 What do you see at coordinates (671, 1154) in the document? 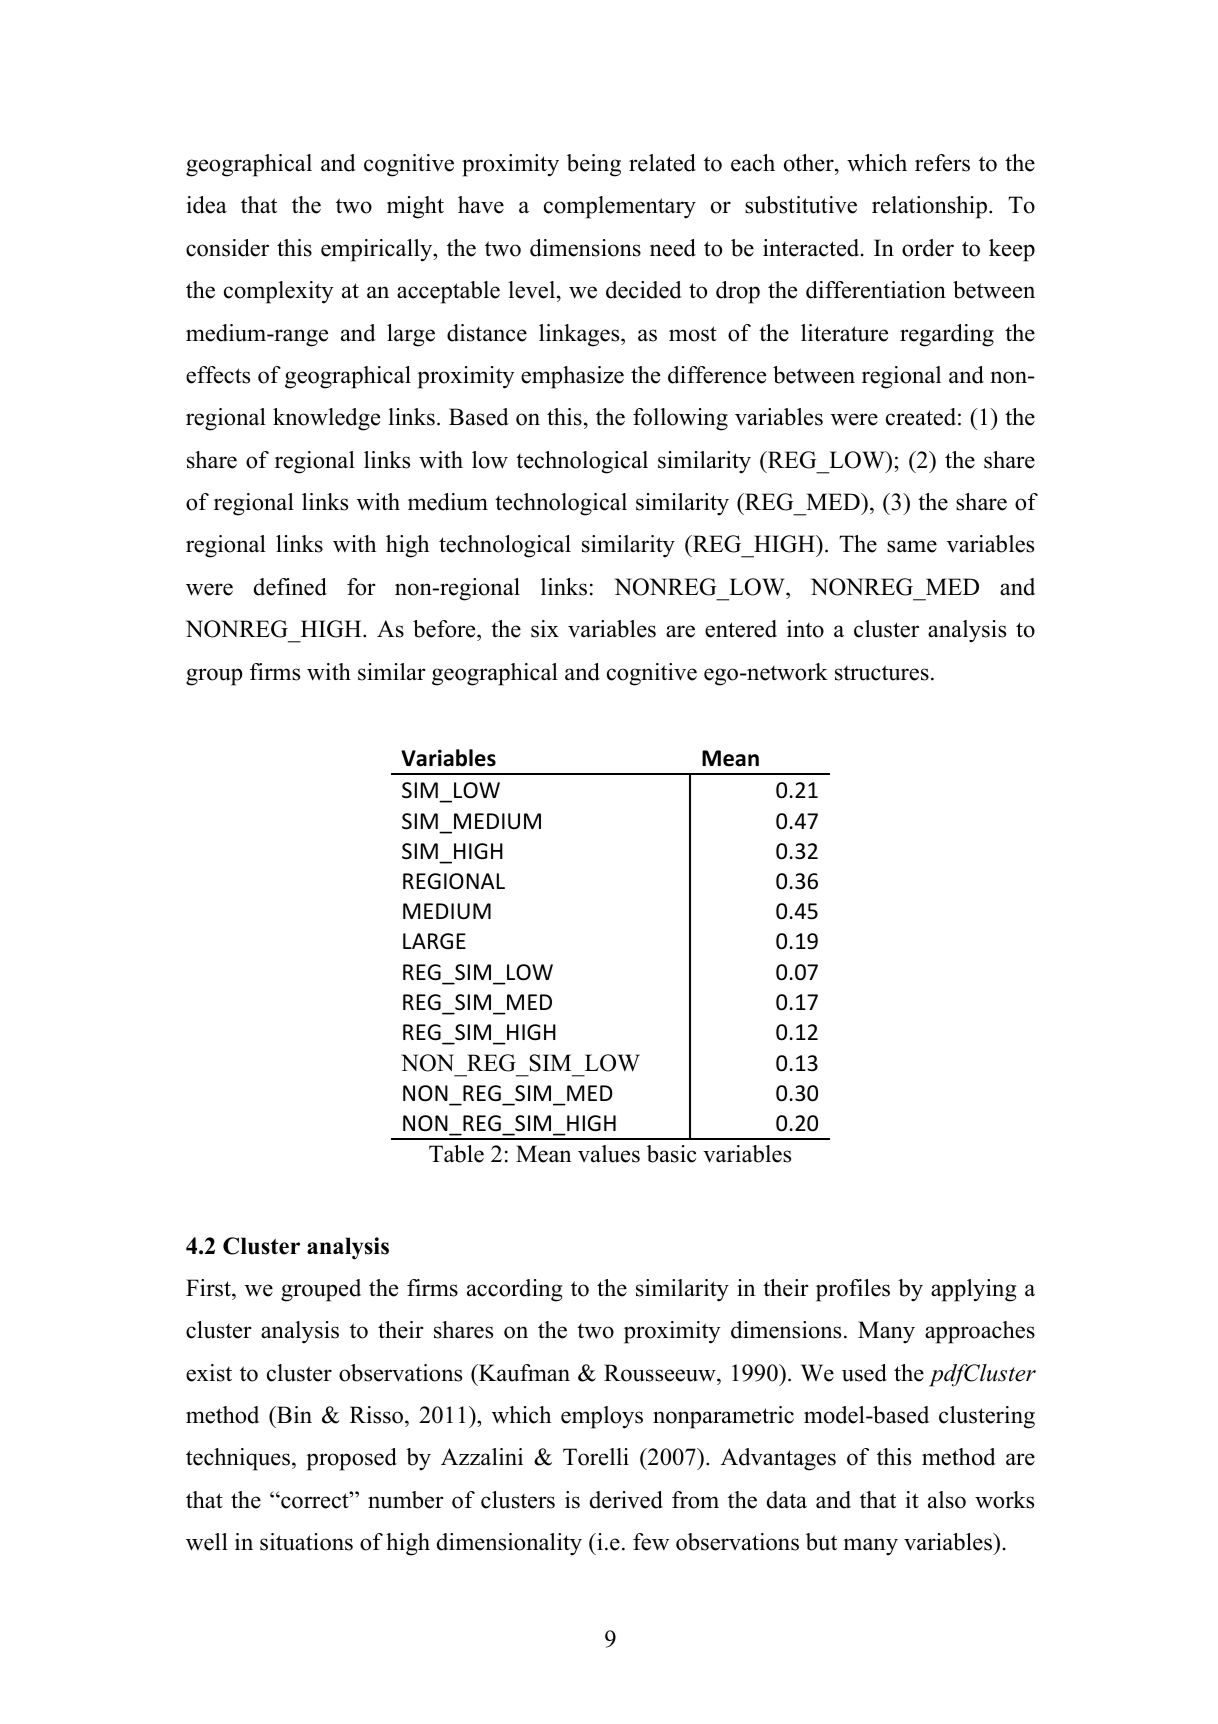
I see `basic` at bounding box center [671, 1154].
